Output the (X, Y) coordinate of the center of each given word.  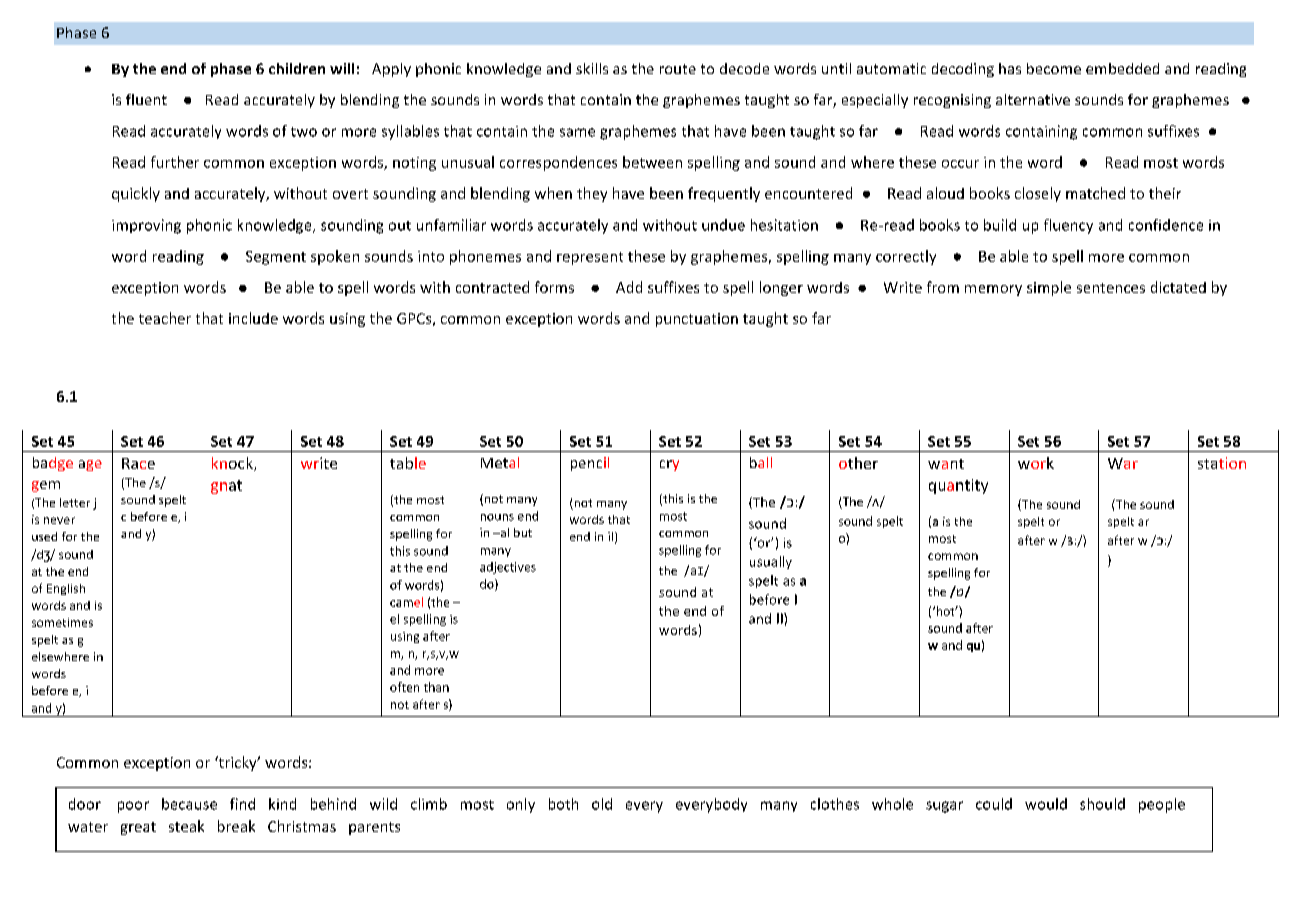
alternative (1033, 99)
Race (138, 463)
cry (669, 465)
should (1102, 804)
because (189, 804)
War (1123, 463)
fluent (146, 99)
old (602, 804)
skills (592, 68)
